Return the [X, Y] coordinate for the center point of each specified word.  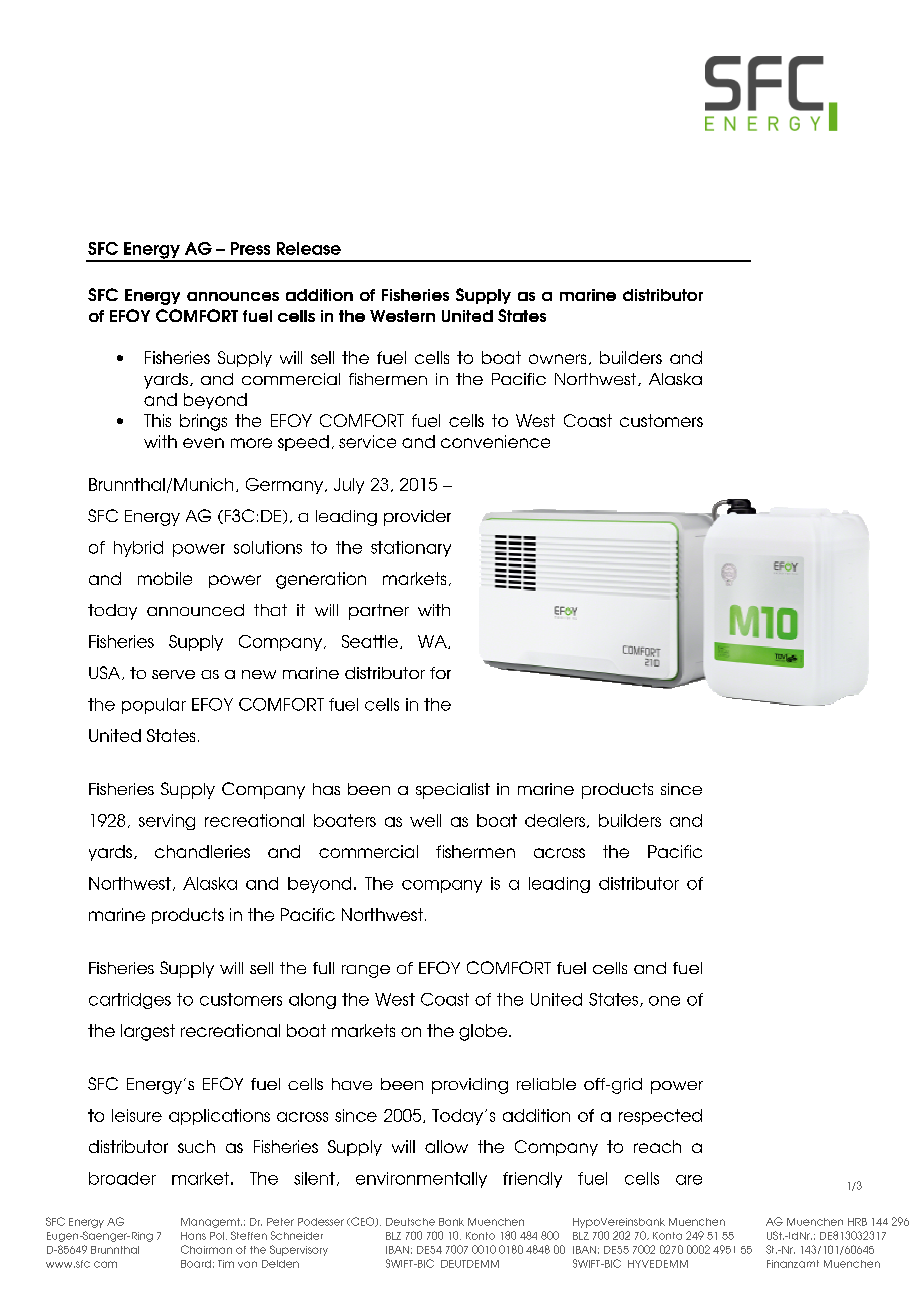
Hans [193, 1236]
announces [233, 296]
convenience [495, 441]
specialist [453, 791]
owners [557, 359]
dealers [555, 820]
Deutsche [410, 1222]
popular [154, 706]
